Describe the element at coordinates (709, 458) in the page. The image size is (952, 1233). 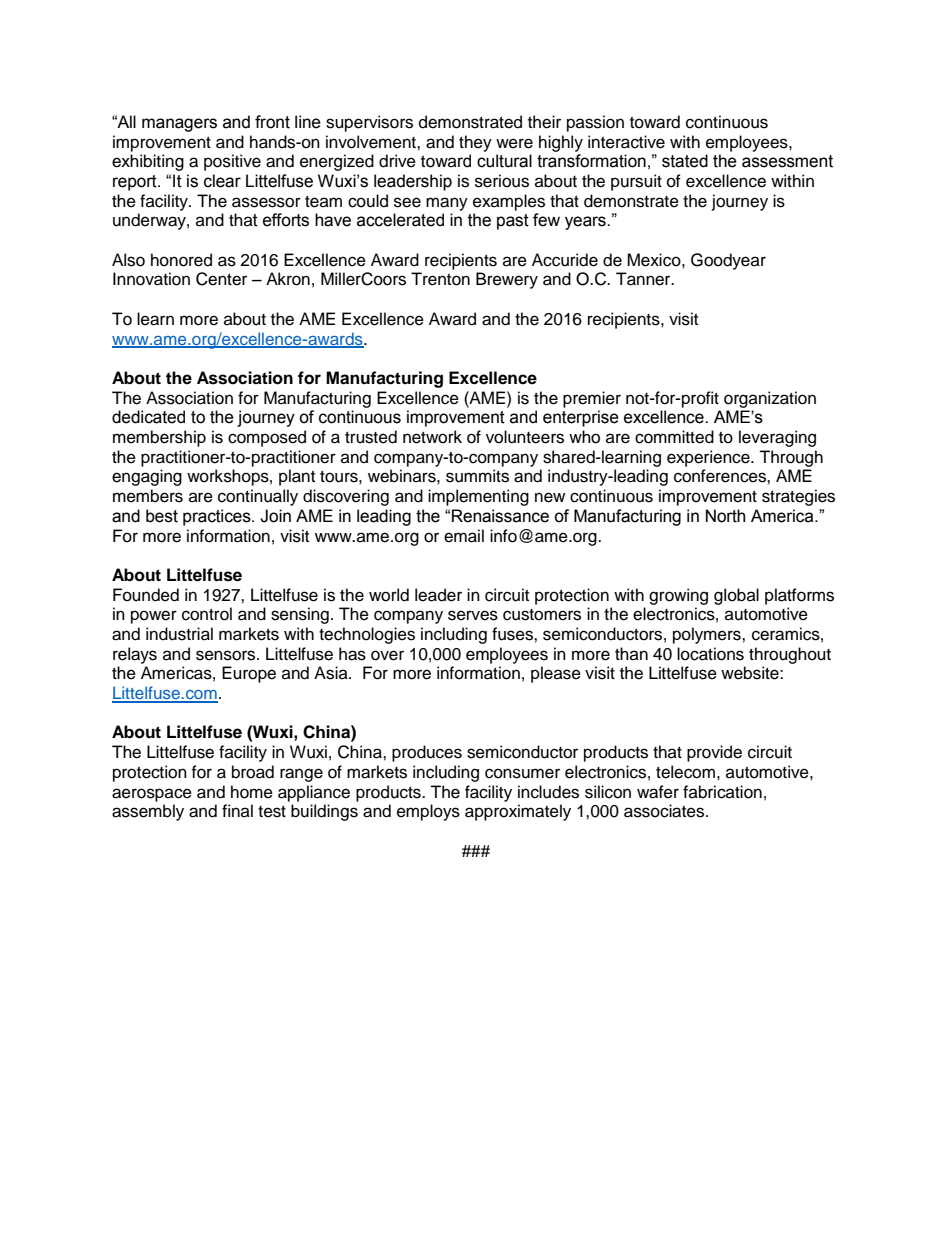
I see `experience` at that location.
